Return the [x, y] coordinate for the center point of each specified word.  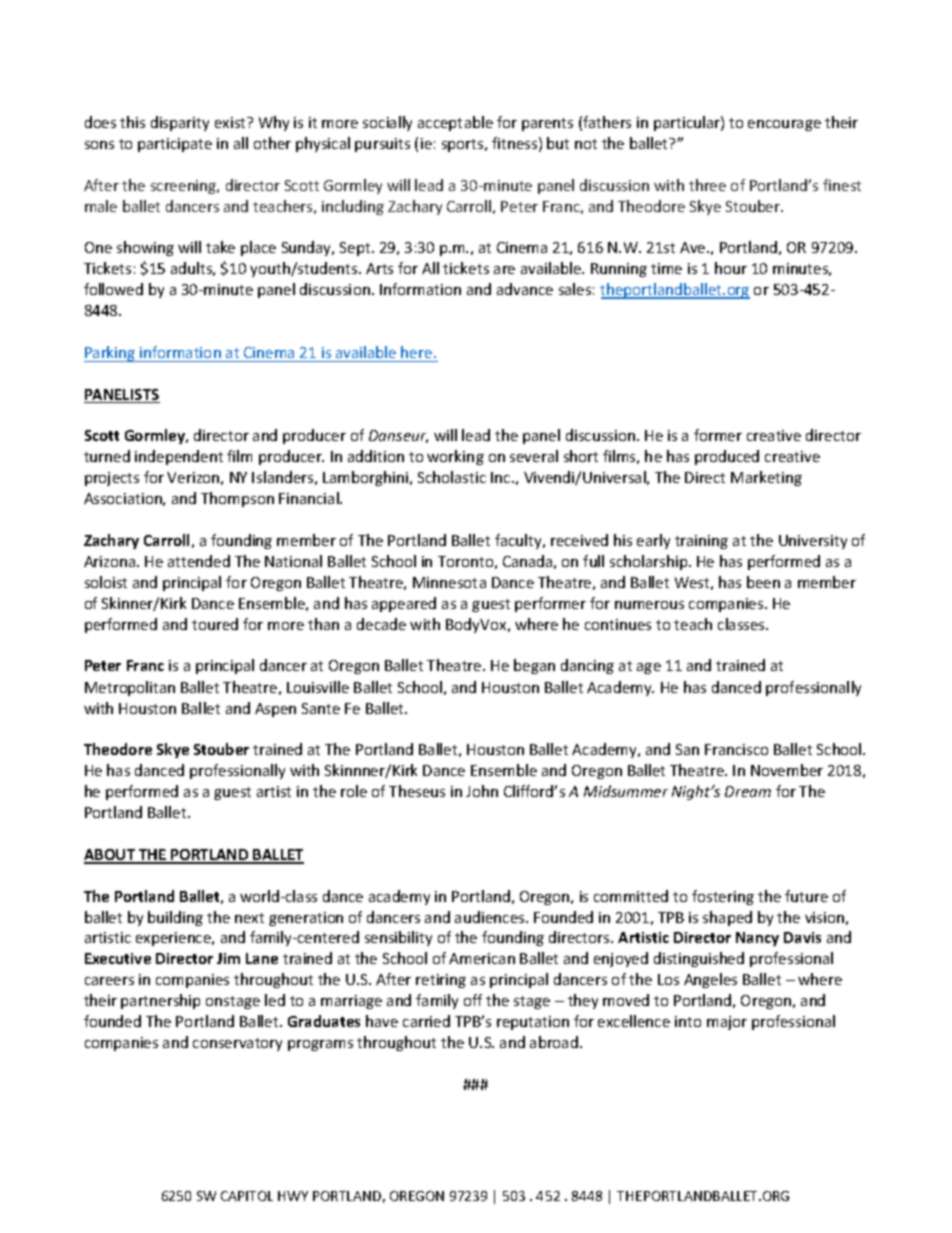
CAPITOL [247, 1196]
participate [175, 145]
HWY [293, 1196]
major [727, 1023]
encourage [784, 125]
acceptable [455, 123]
